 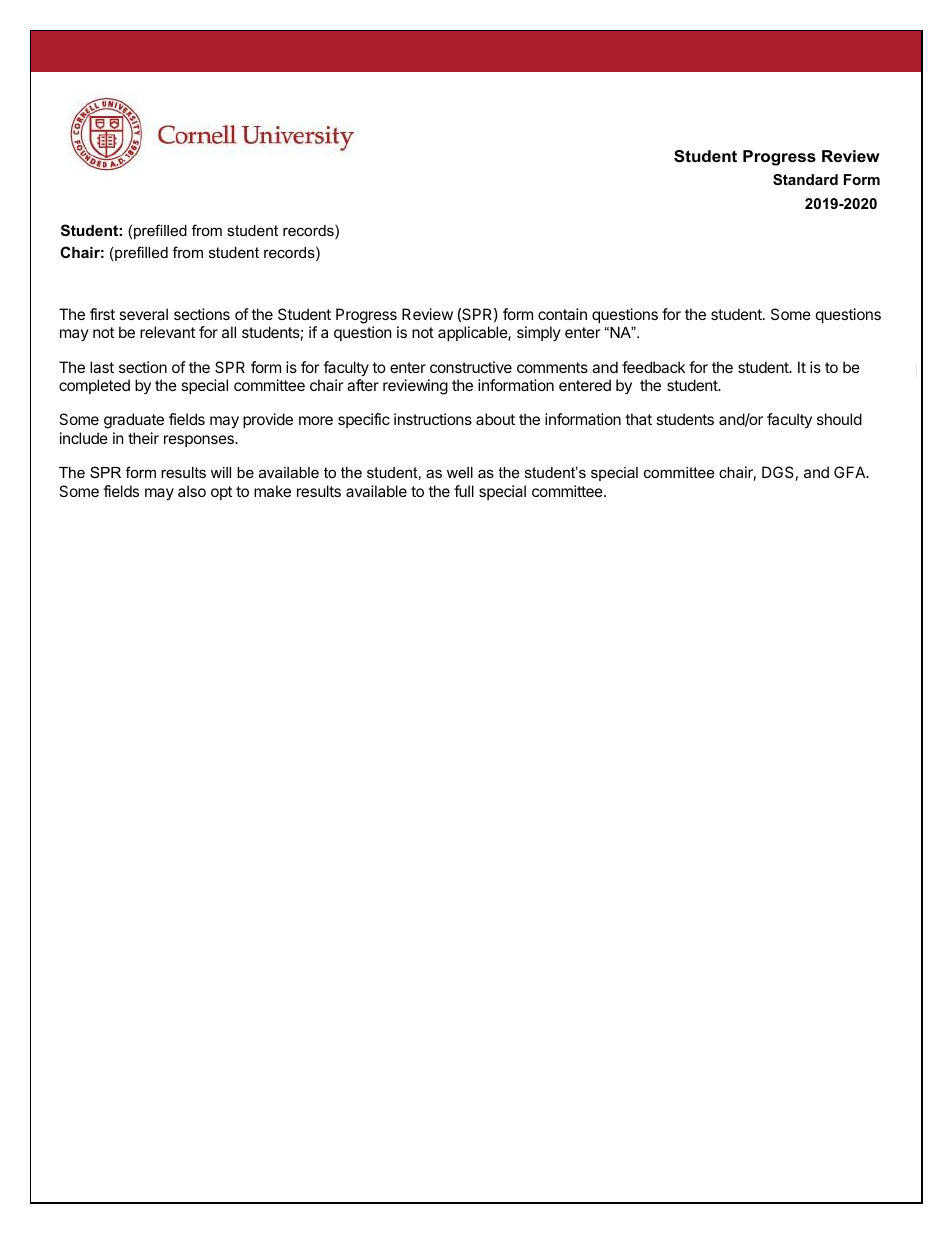 What do you see at coordinates (192, 491) in the screenshot?
I see `also` at bounding box center [192, 491].
